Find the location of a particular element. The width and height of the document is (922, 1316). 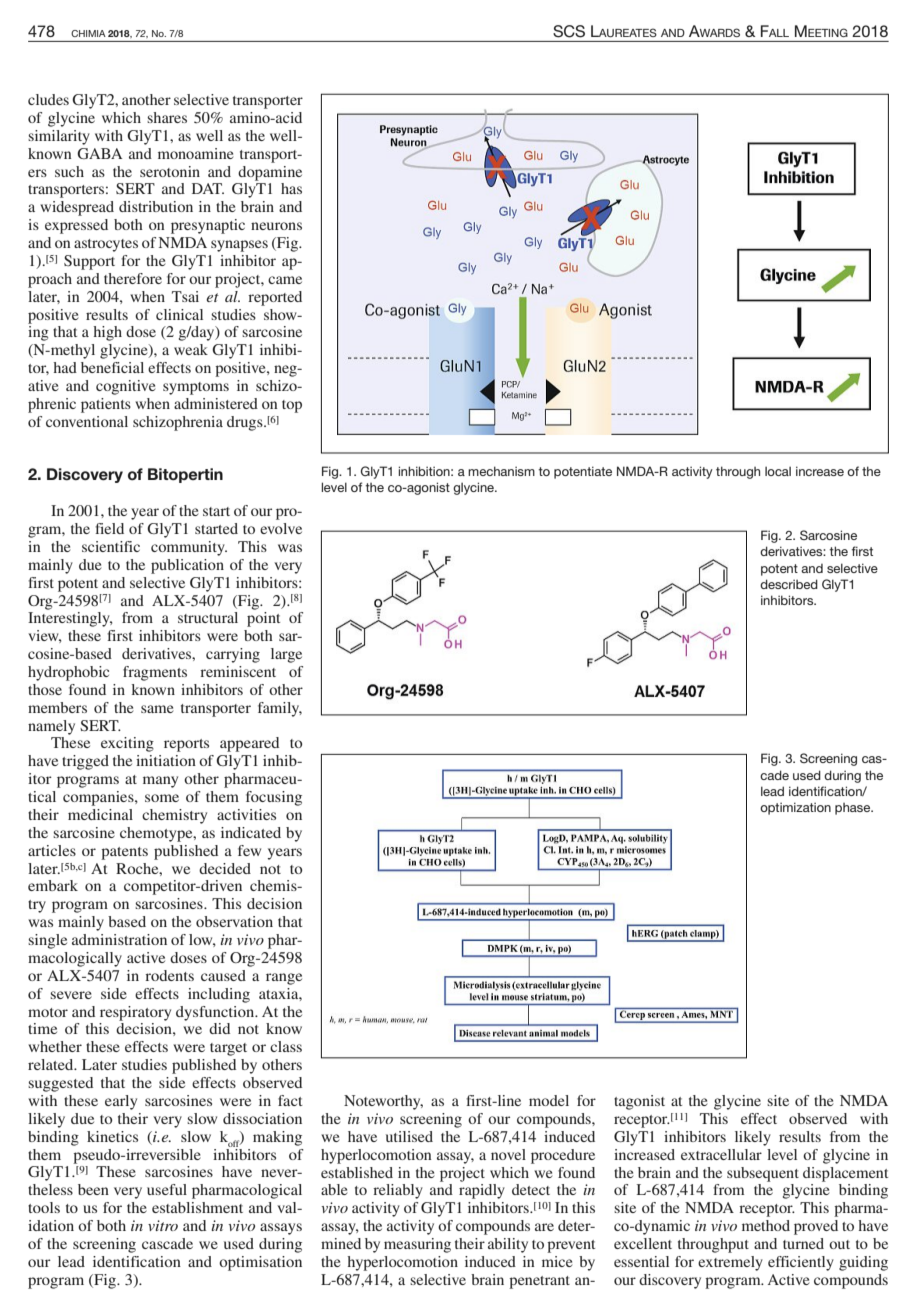

range is located at coordinates (284, 979).
